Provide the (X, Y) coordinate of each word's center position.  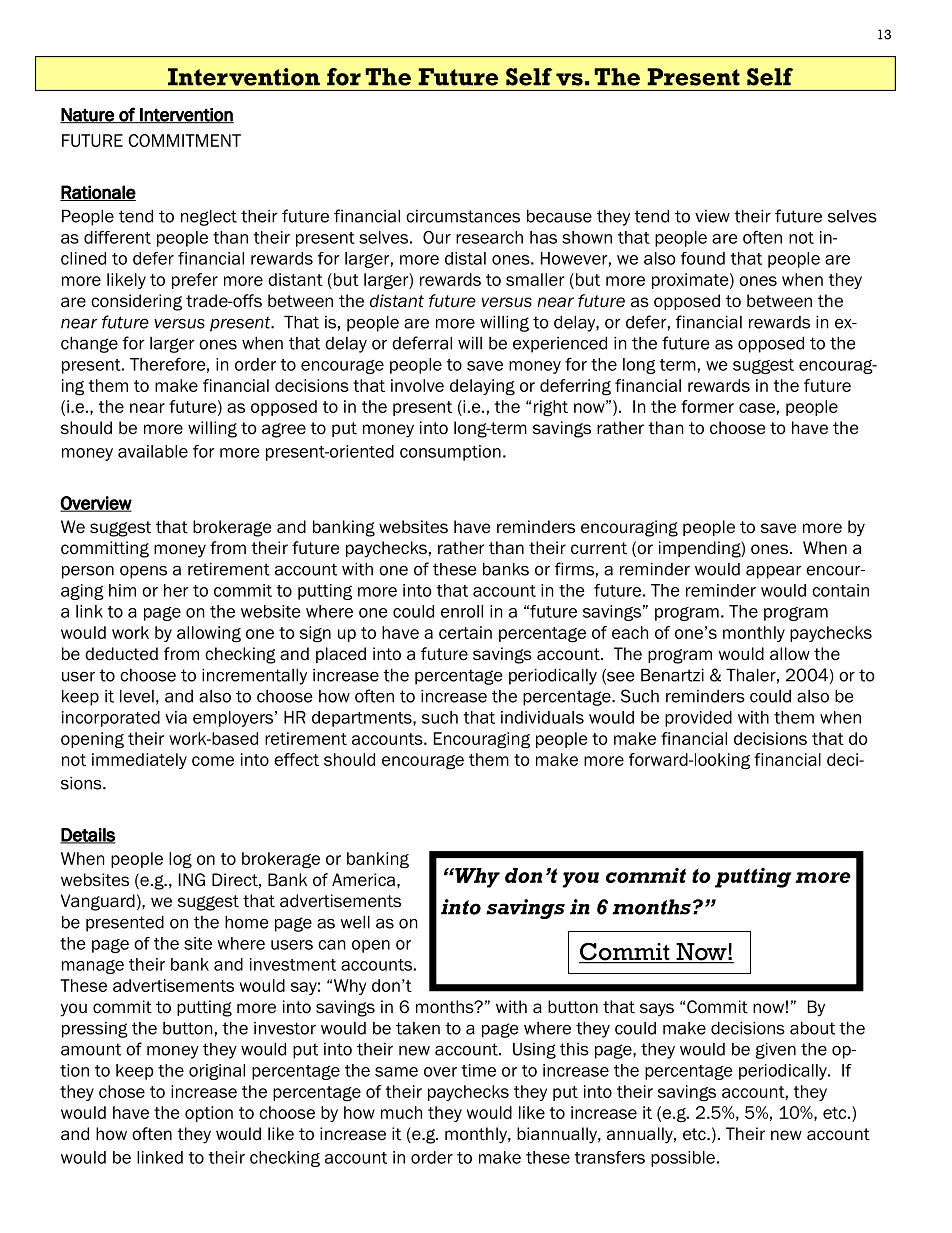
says (657, 1010)
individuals (542, 717)
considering (136, 302)
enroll (462, 611)
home (246, 922)
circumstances (463, 216)
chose (122, 1091)
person (88, 572)
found (703, 258)
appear (774, 572)
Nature (88, 116)
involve (417, 385)
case (757, 408)
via (176, 717)
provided (698, 719)
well (355, 922)
